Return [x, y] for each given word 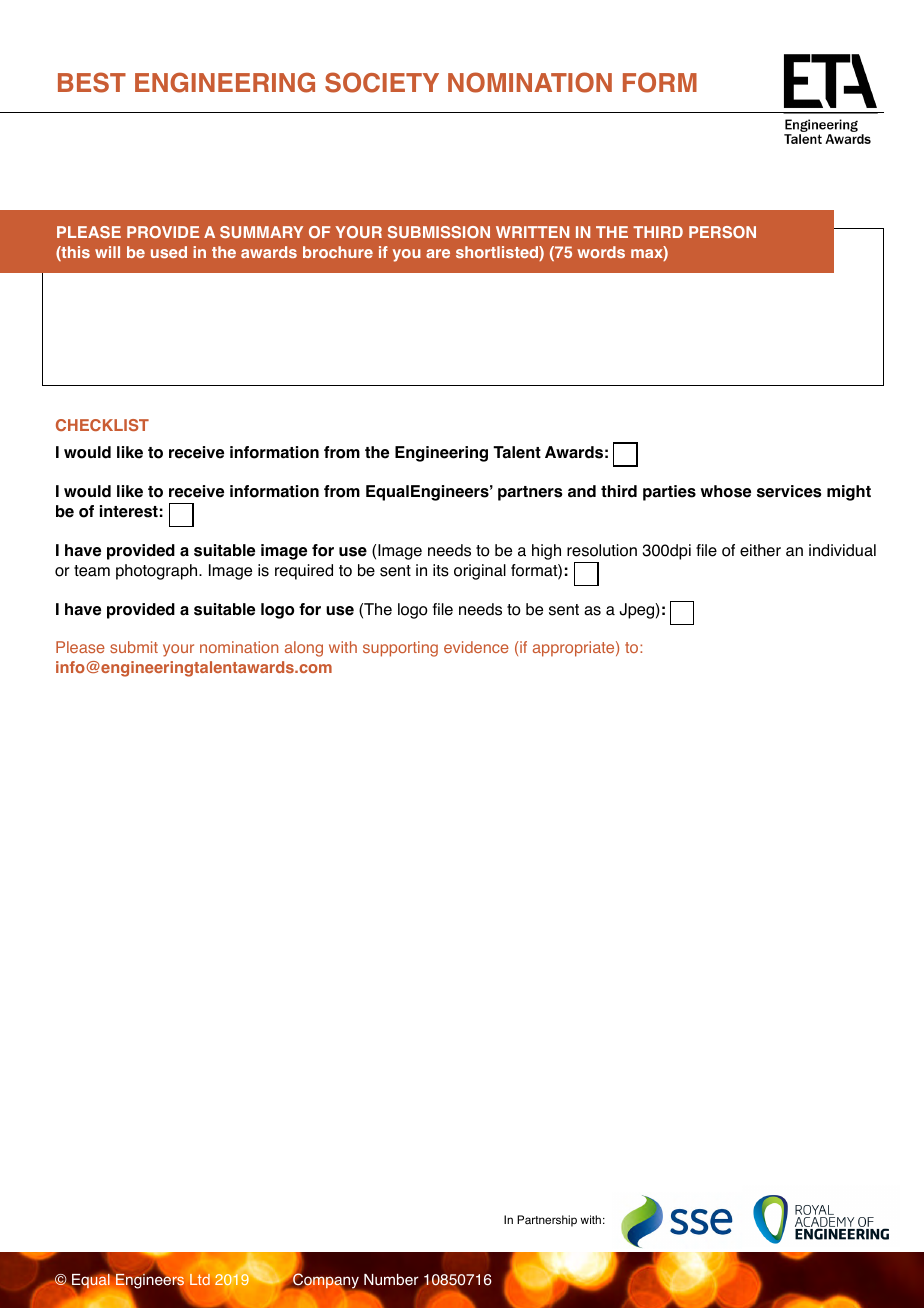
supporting [400, 649]
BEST [92, 82]
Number [391, 1280]
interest [129, 511]
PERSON [722, 232]
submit [134, 647]
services [789, 491]
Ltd [200, 1279]
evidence [476, 647]
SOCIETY [382, 82]
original [480, 572]
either [760, 550]
